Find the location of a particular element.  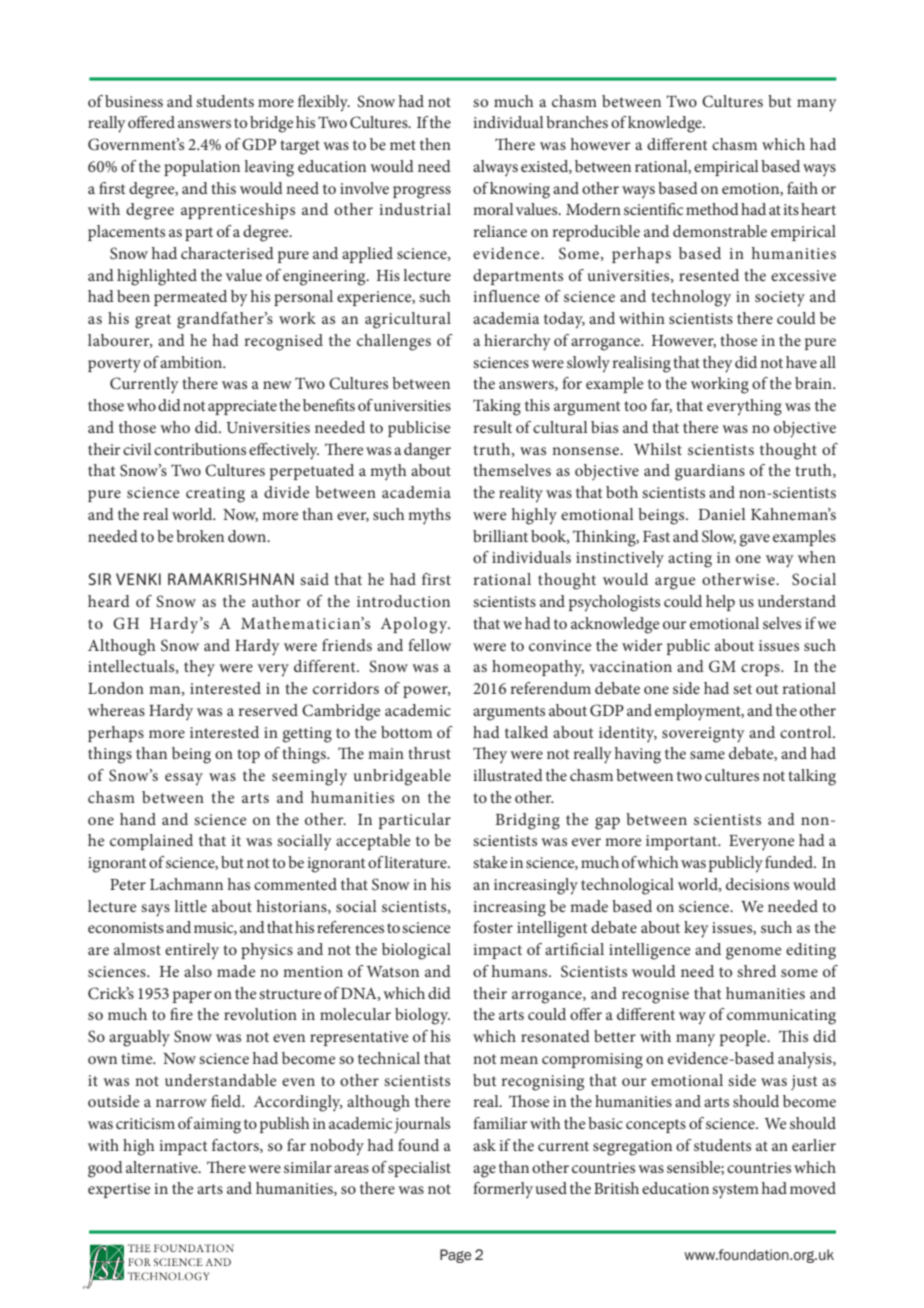

method is located at coordinates (712, 209).
